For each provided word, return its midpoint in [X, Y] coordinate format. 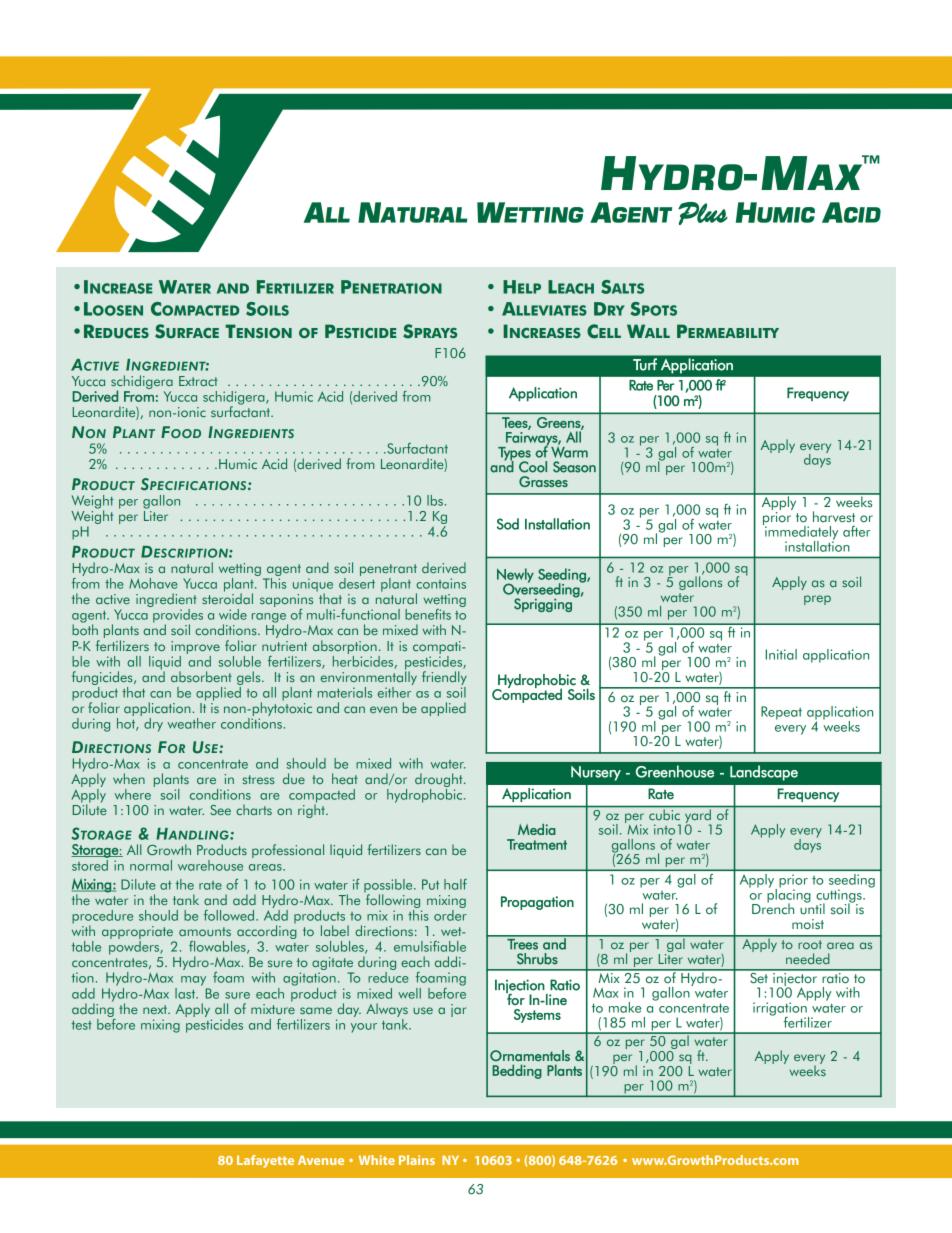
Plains [417, 1160]
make [625, 1007]
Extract [198, 381]
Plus [703, 213]
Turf [645, 364]
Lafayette [265, 1161]
